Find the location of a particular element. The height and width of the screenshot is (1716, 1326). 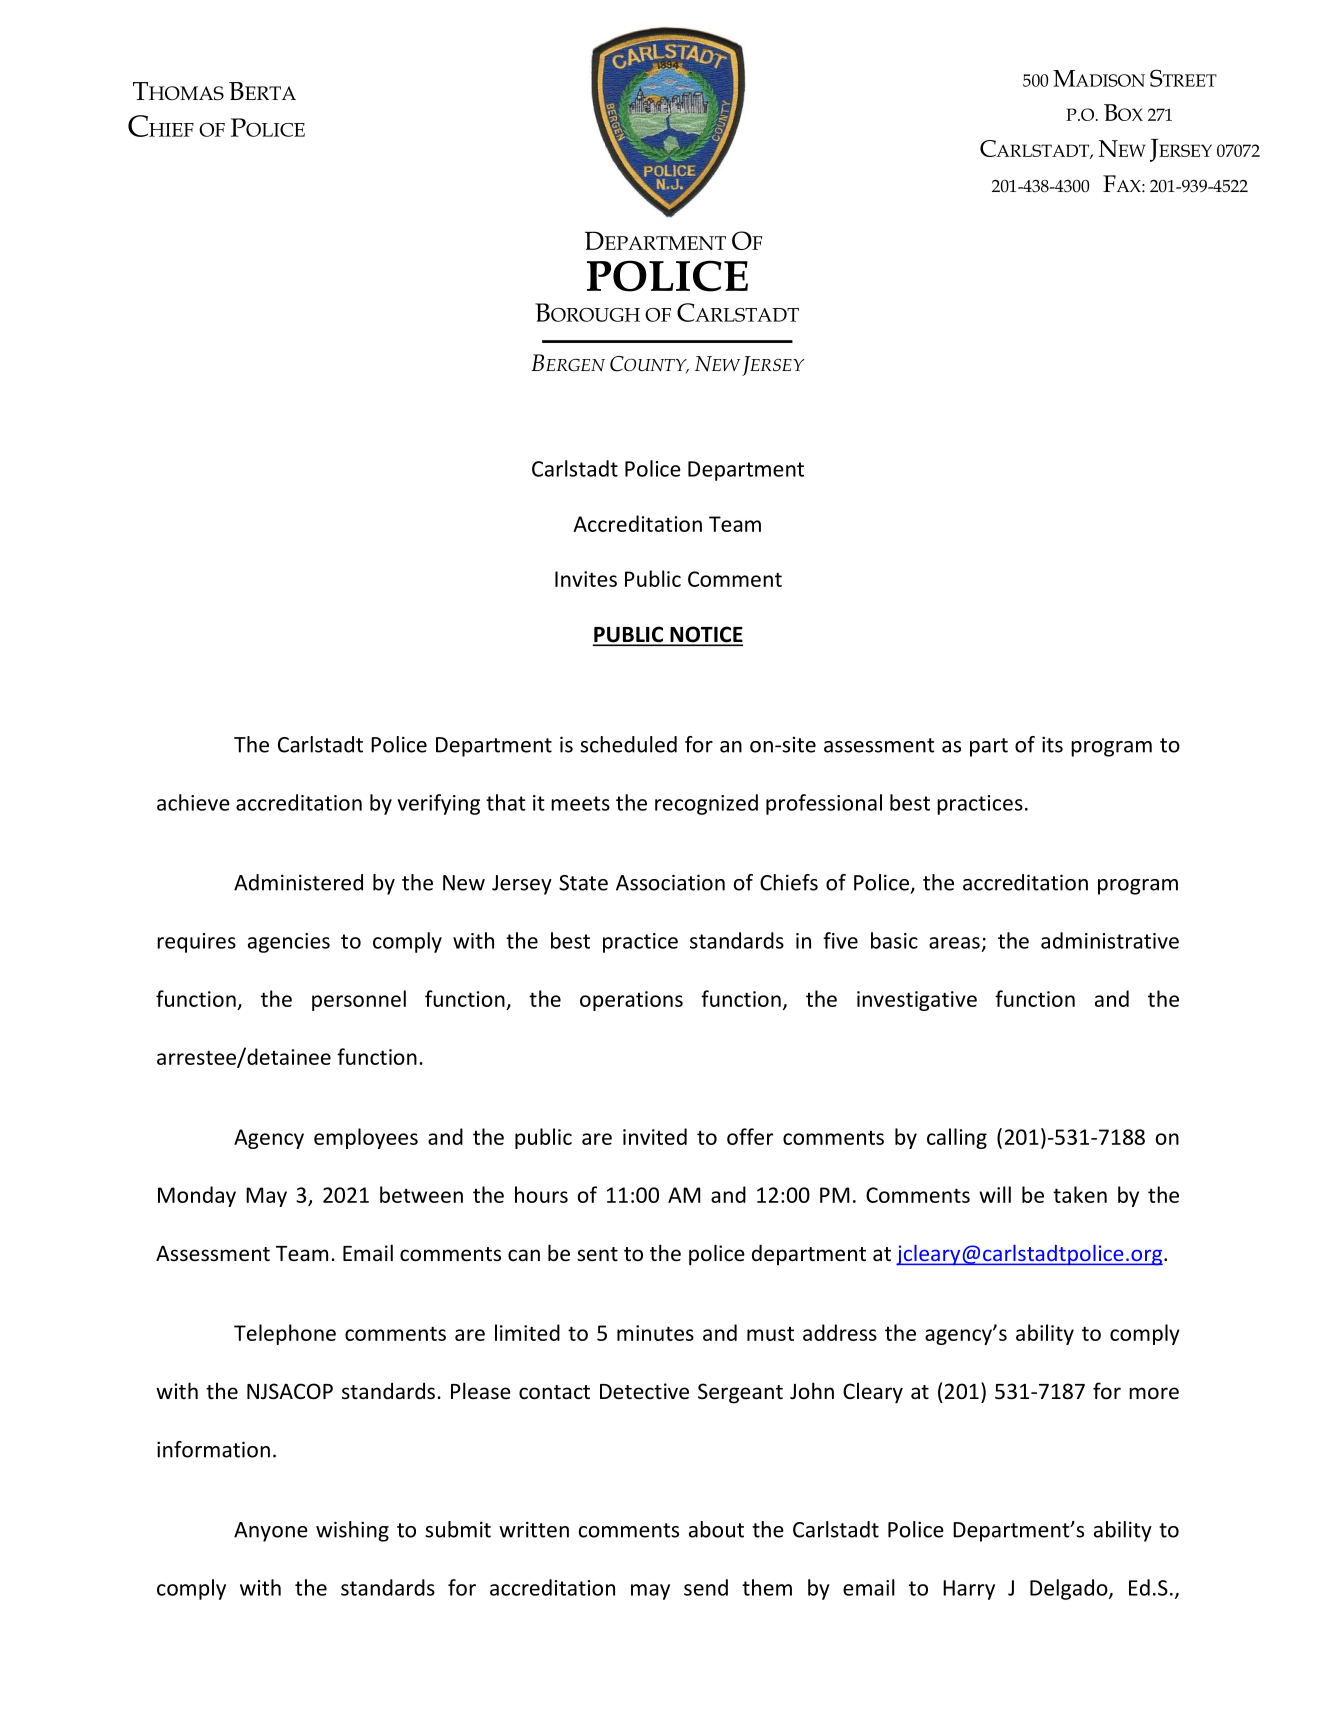

employees is located at coordinates (366, 1138).
